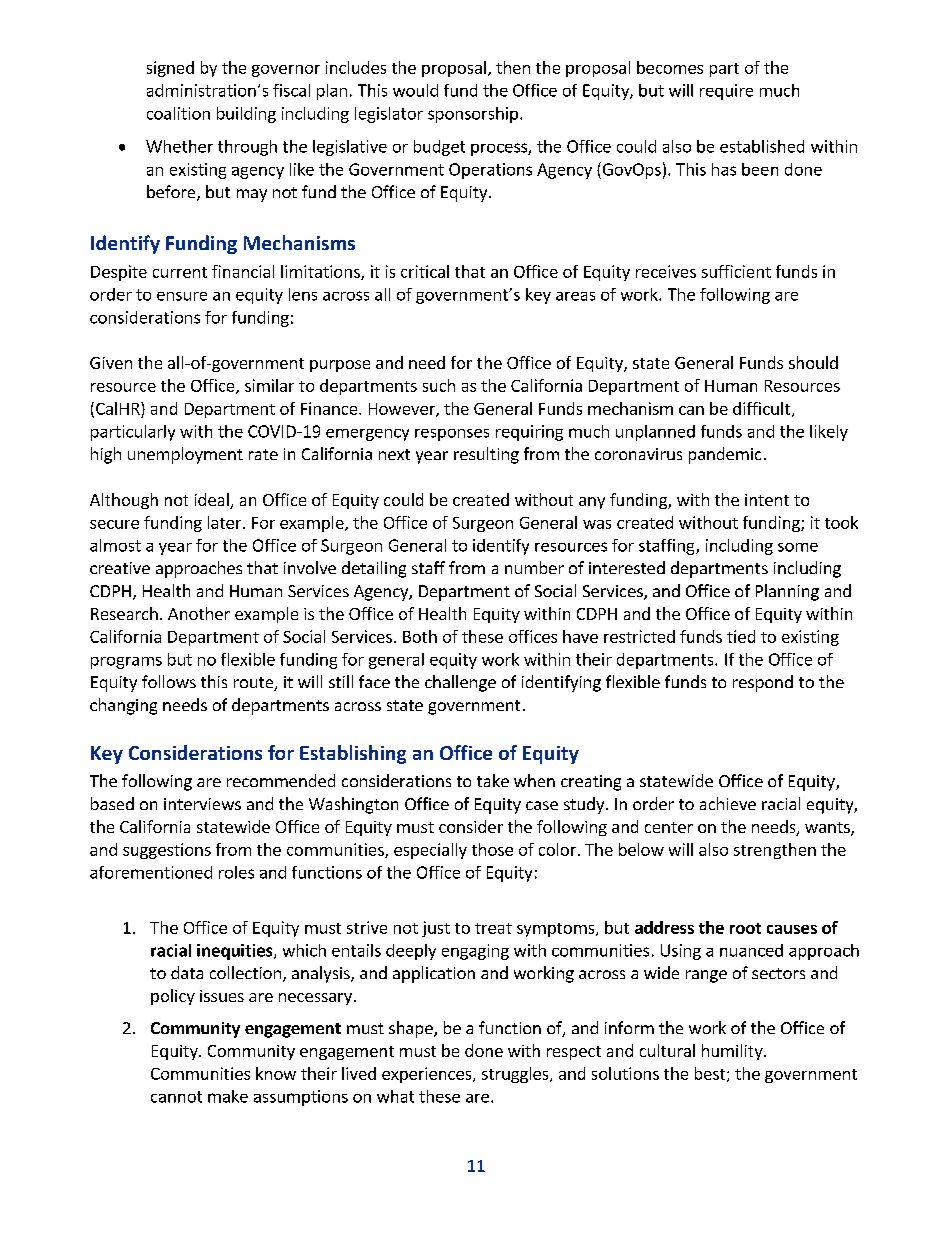  I want to click on achieve, so click(728, 803).
